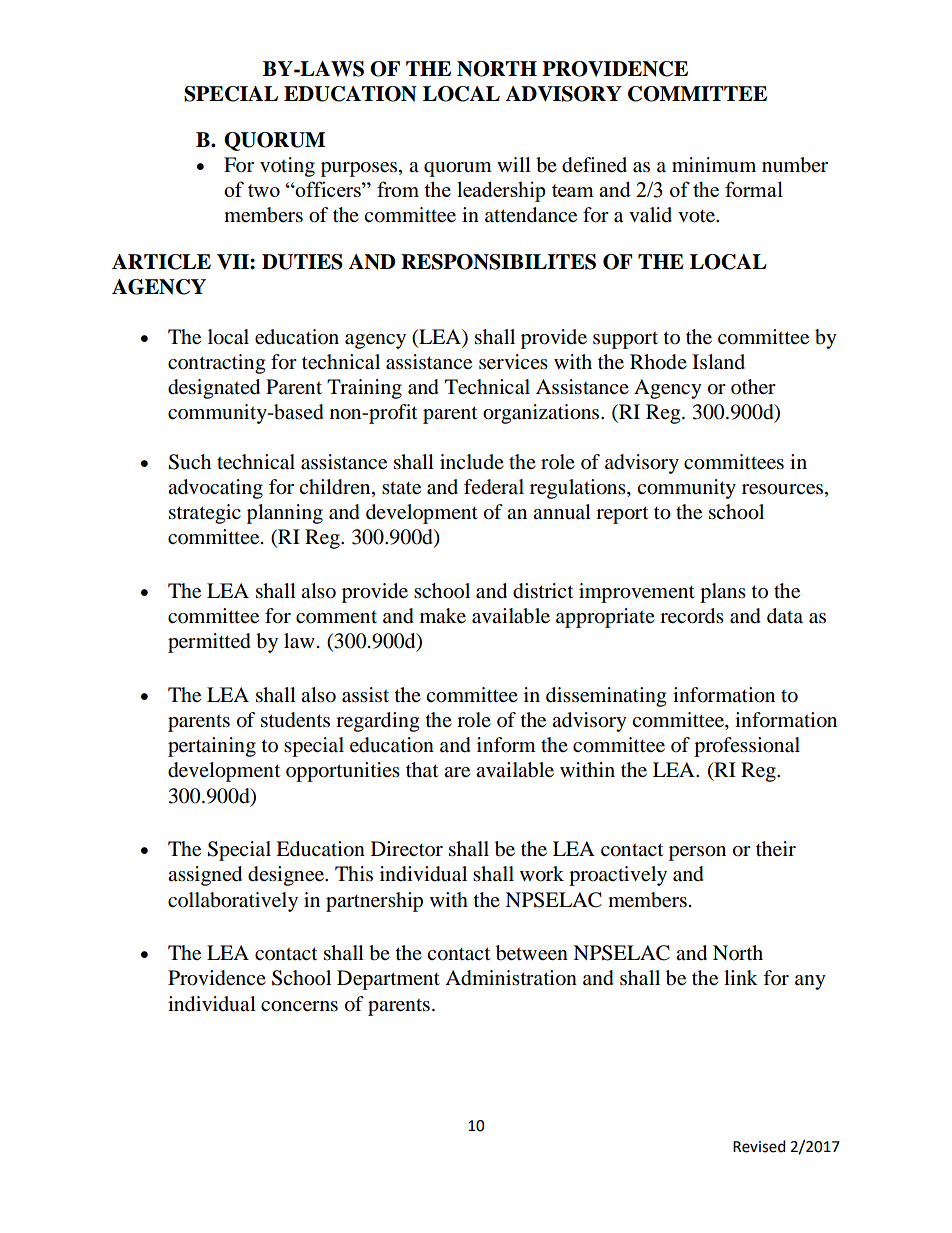 This image has height=1233, width=952. I want to click on records, so click(692, 616).
